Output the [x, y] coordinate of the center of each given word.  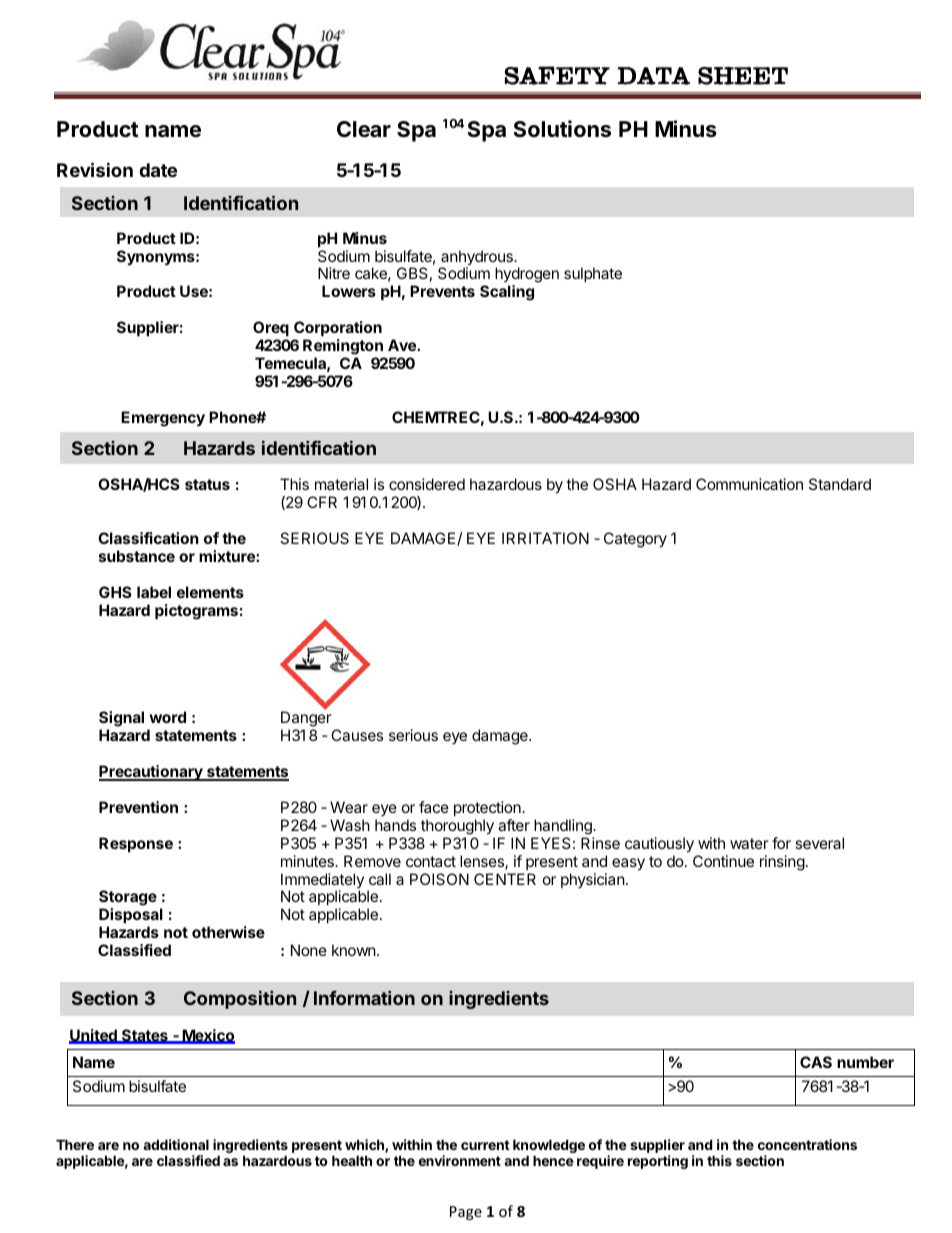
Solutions [562, 129]
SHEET [743, 76]
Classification [148, 538]
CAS [816, 1062]
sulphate [593, 274]
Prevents [442, 291]
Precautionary [152, 773]
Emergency [163, 419]
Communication [749, 484]
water [749, 843]
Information [364, 998]
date [158, 170]
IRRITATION [545, 538]
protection [488, 808]
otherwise [228, 932]
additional [176, 1144]
